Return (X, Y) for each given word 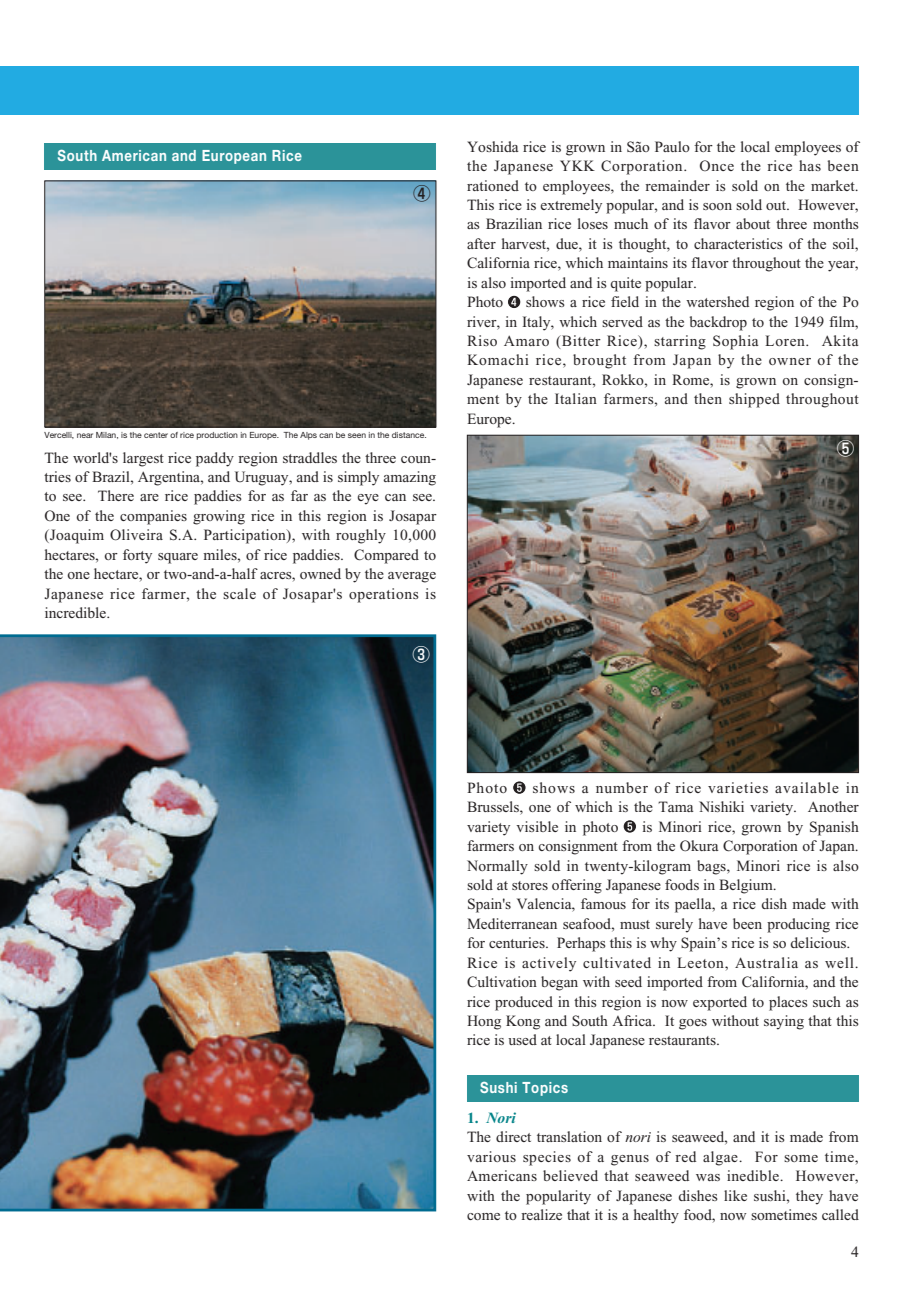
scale (239, 593)
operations (384, 595)
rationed (493, 185)
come (483, 1216)
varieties (738, 787)
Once (717, 165)
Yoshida (493, 146)
